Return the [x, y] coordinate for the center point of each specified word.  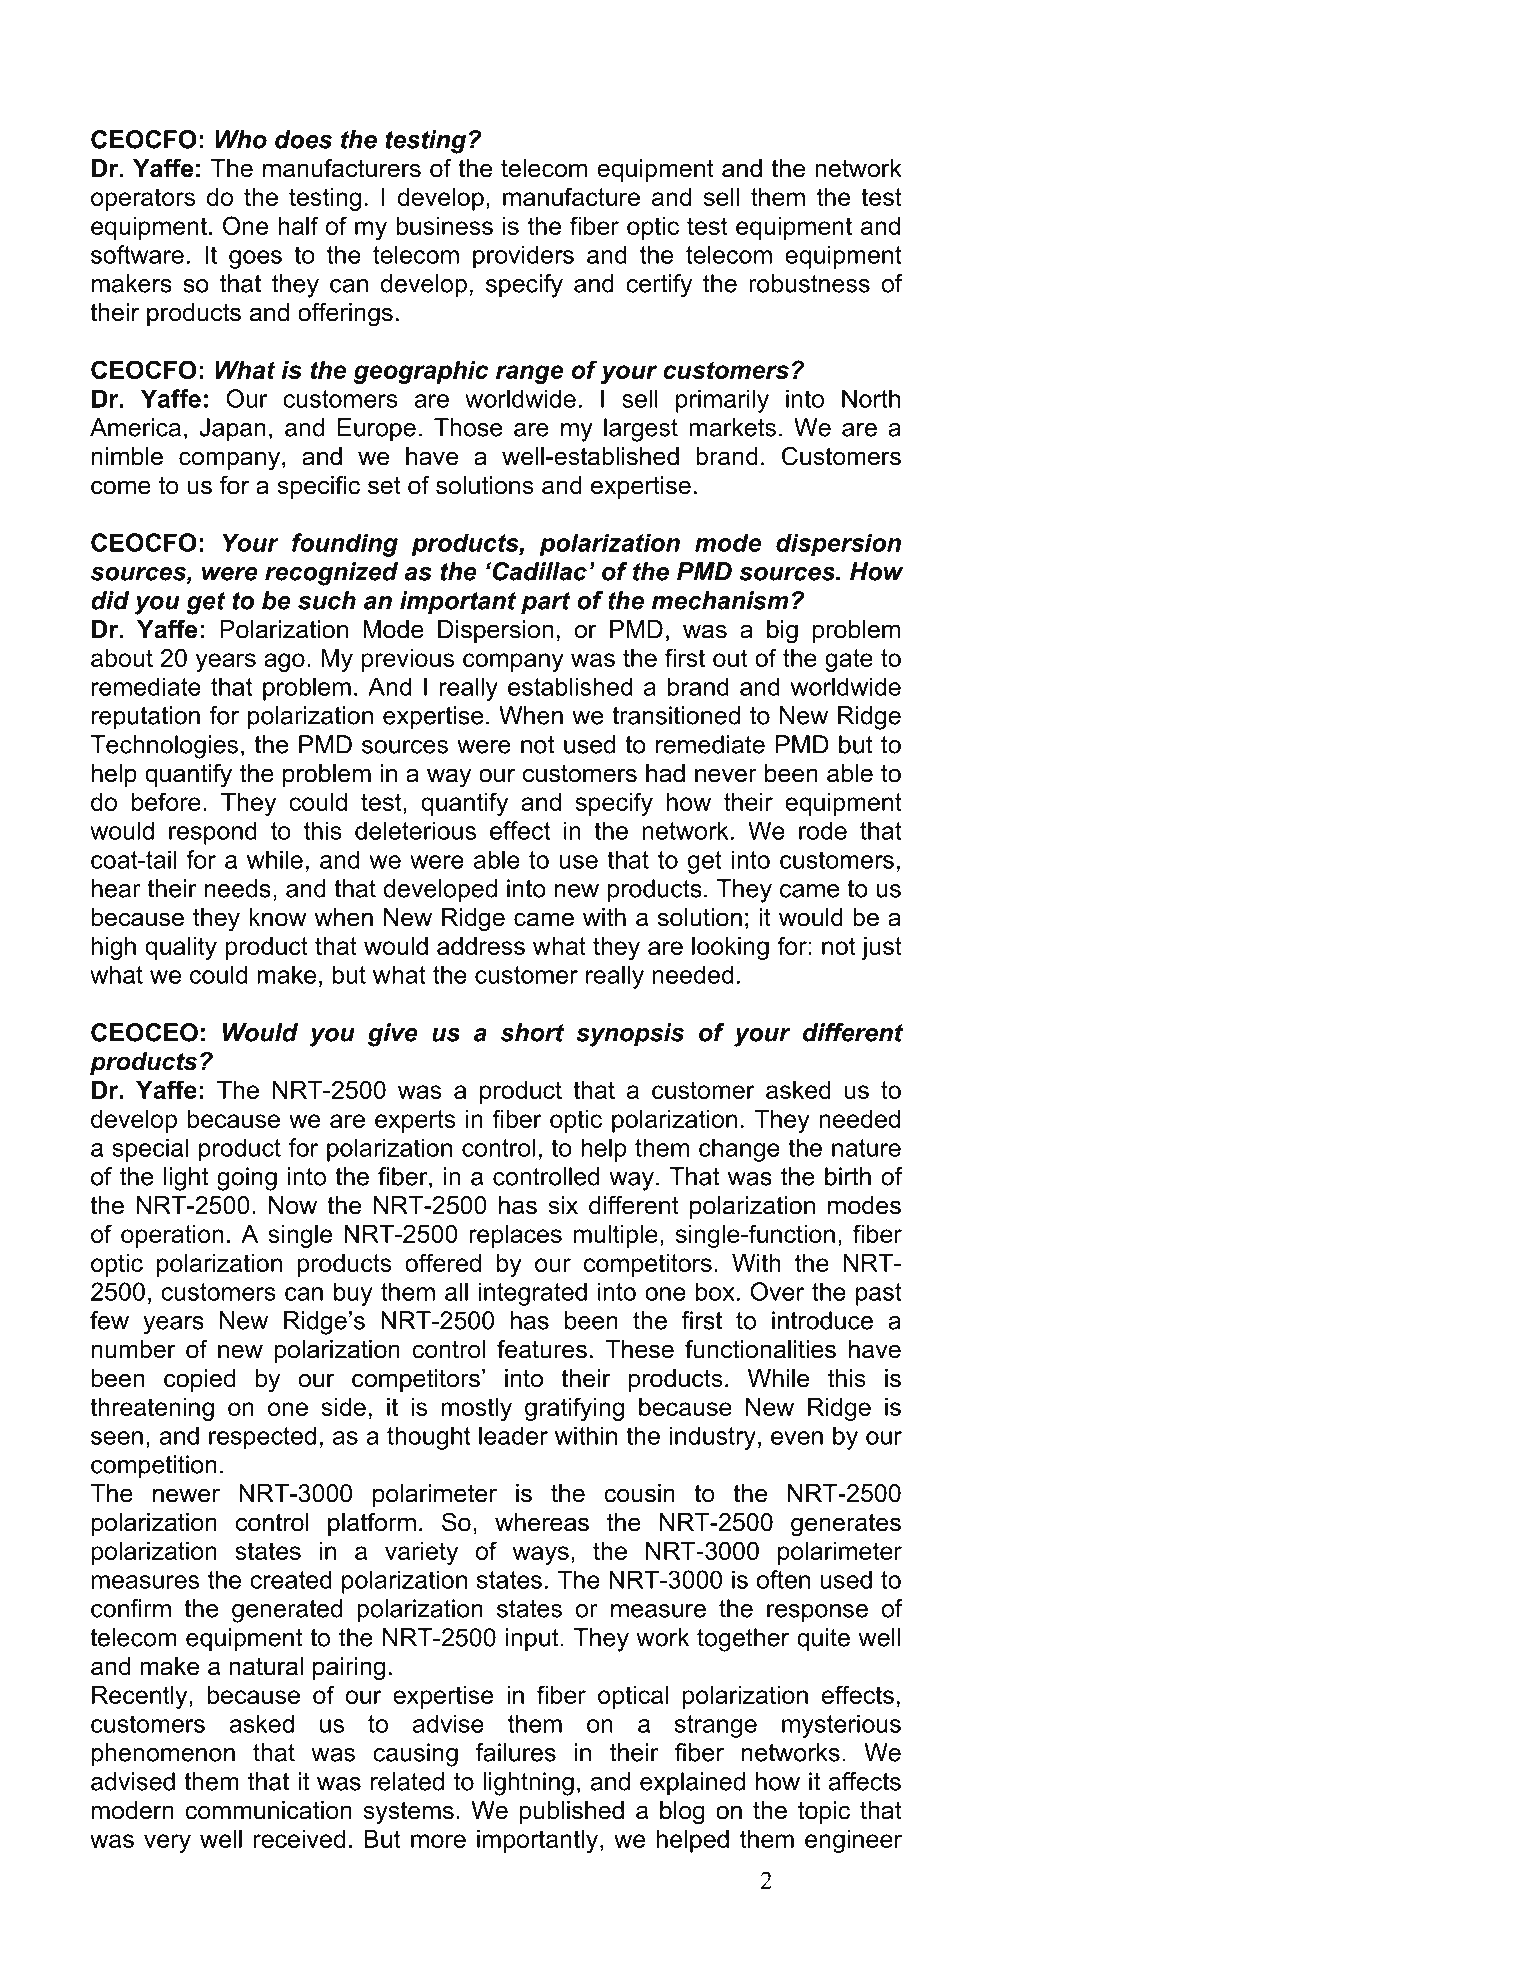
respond [213, 833]
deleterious [415, 830]
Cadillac [538, 571]
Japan [232, 430]
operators [143, 199]
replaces [515, 1236]
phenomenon [163, 1755]
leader [513, 1435]
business [444, 226]
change [739, 1150]
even [797, 1438]
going [247, 1179]
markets [732, 427]
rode [823, 831]
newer [186, 1495]
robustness [809, 283]
